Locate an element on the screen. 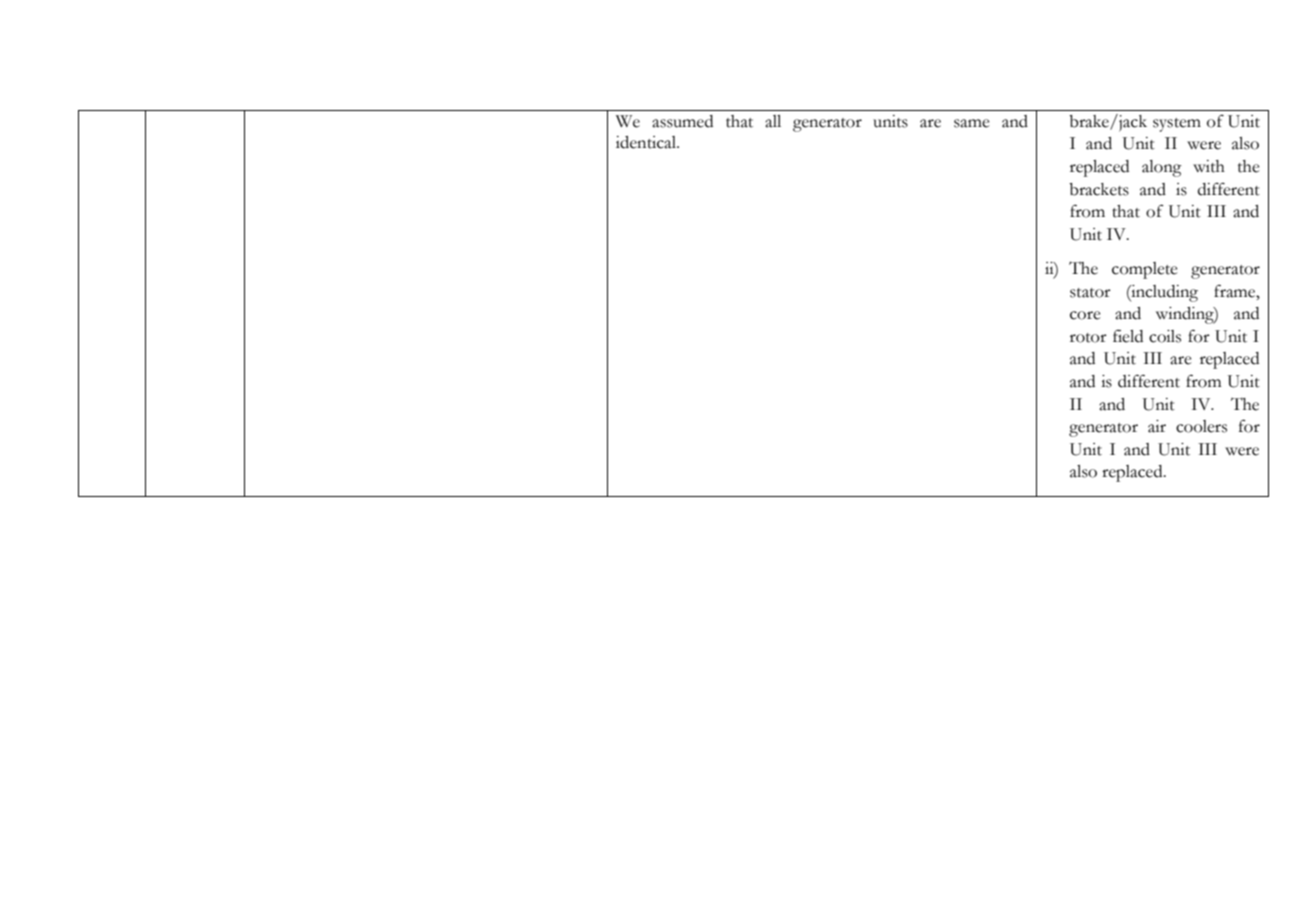  stator is located at coordinates (1090, 293).
